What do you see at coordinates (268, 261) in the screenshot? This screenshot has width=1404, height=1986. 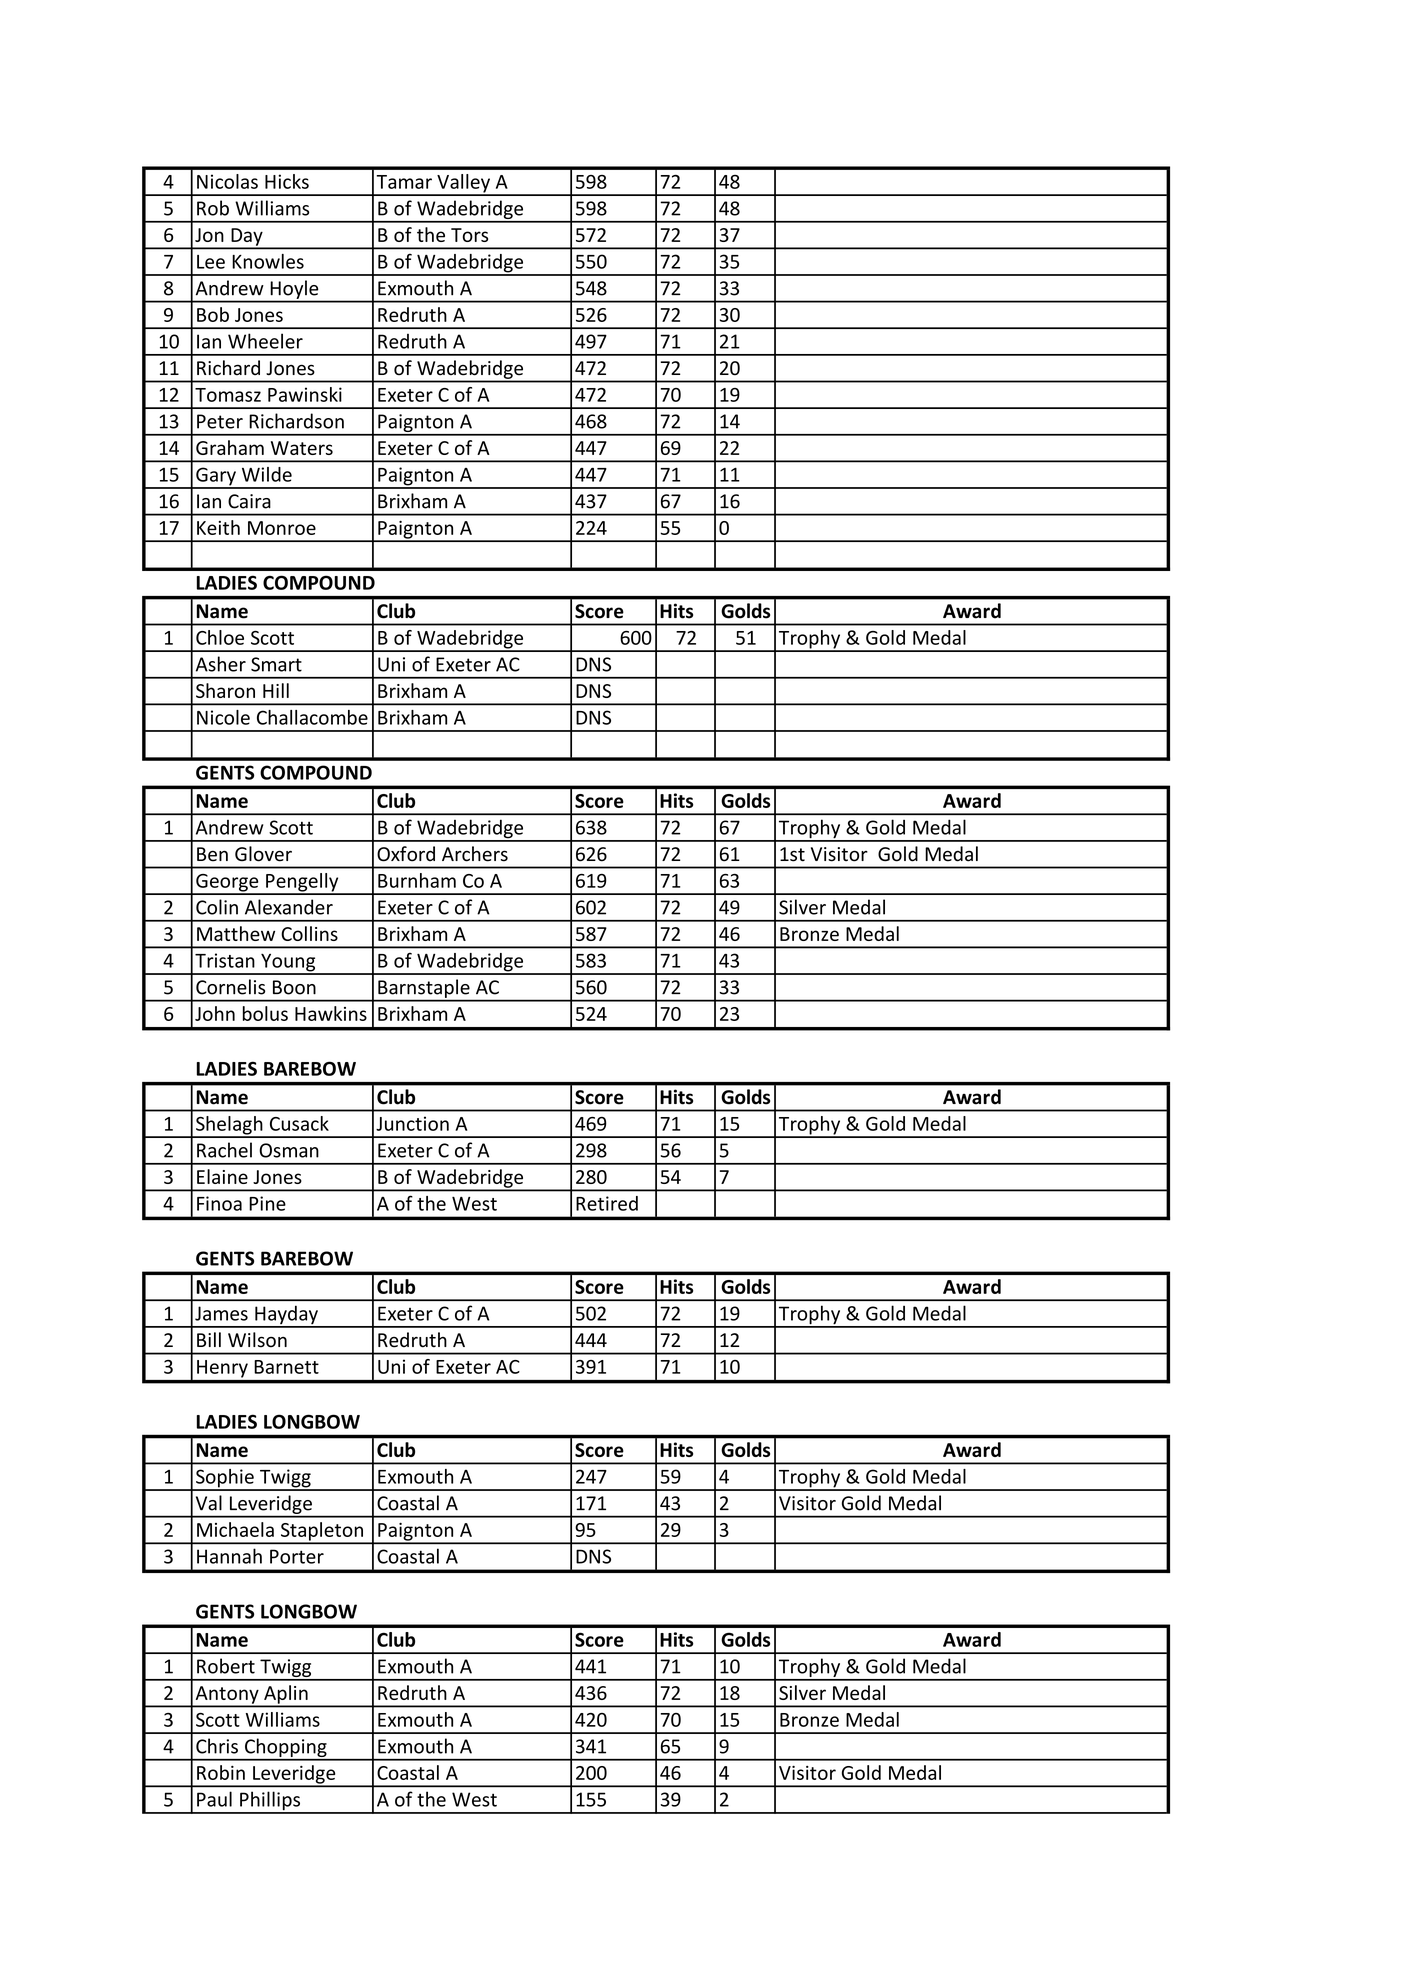 I see `Knowles` at bounding box center [268, 261].
